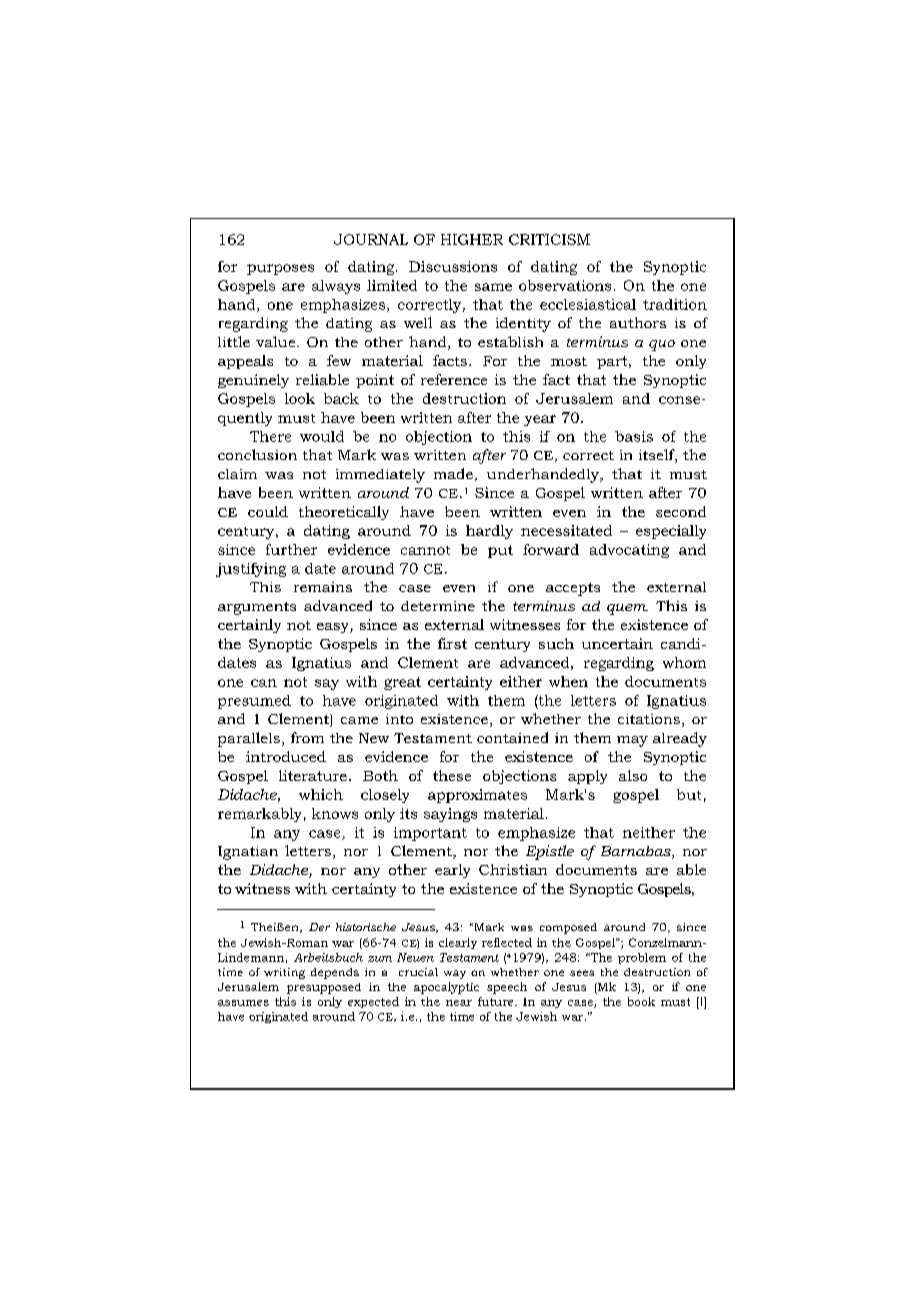 This screenshot has height=1308, width=924. What do you see at coordinates (453, 266) in the screenshot?
I see `Discussions` at bounding box center [453, 266].
